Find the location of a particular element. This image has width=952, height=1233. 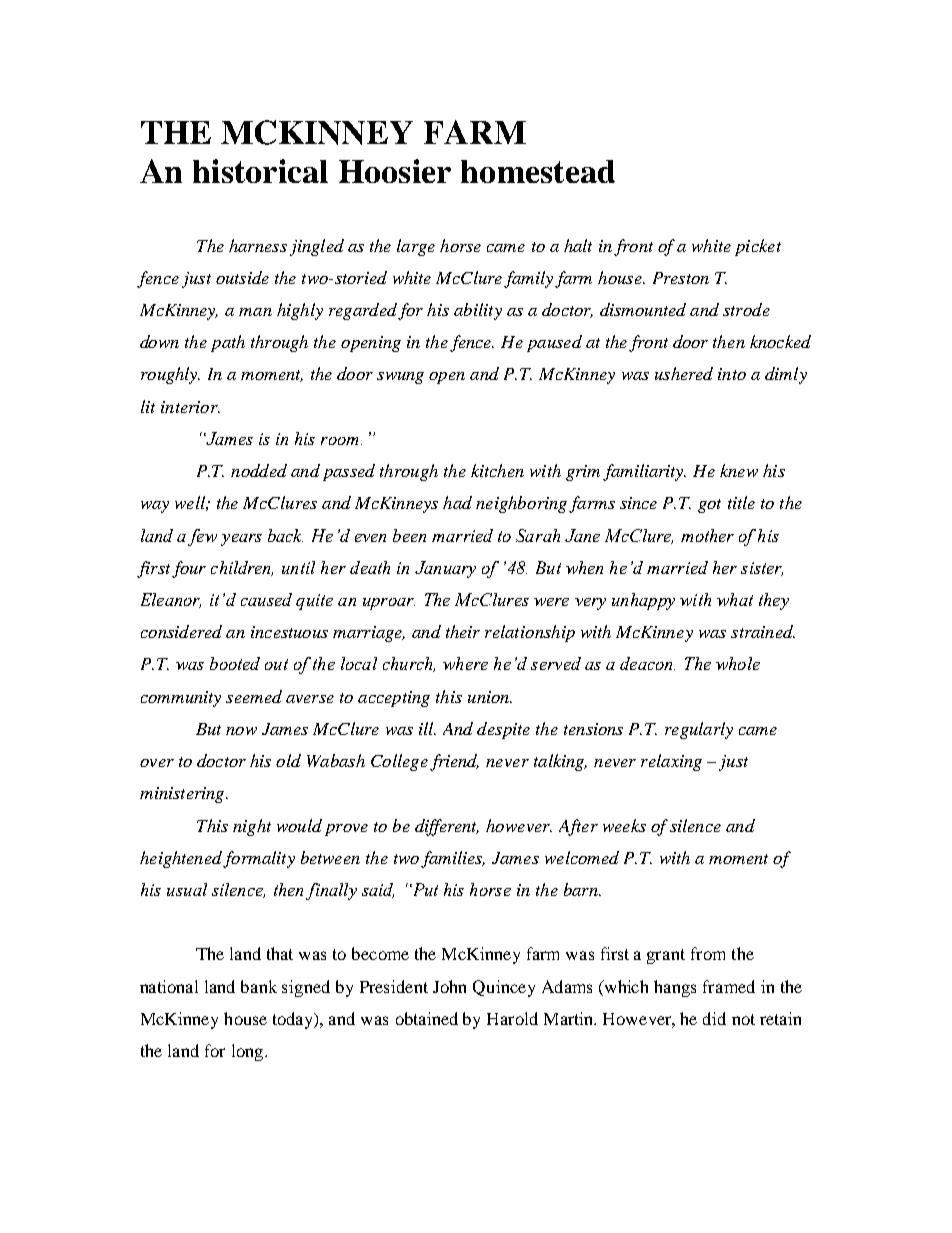

did is located at coordinates (714, 1018).
